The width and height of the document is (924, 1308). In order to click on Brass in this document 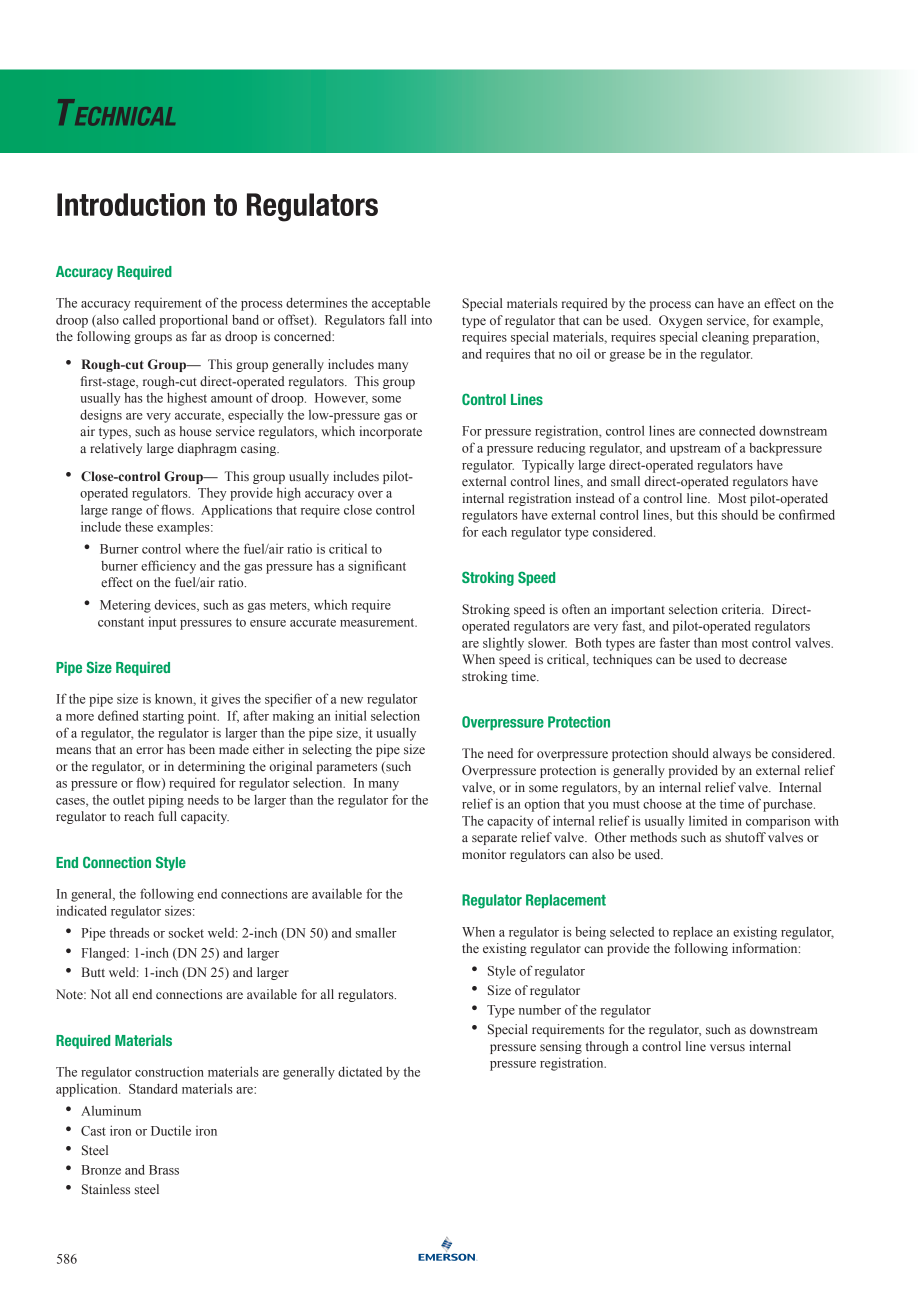, I will do `click(164, 1170)`.
